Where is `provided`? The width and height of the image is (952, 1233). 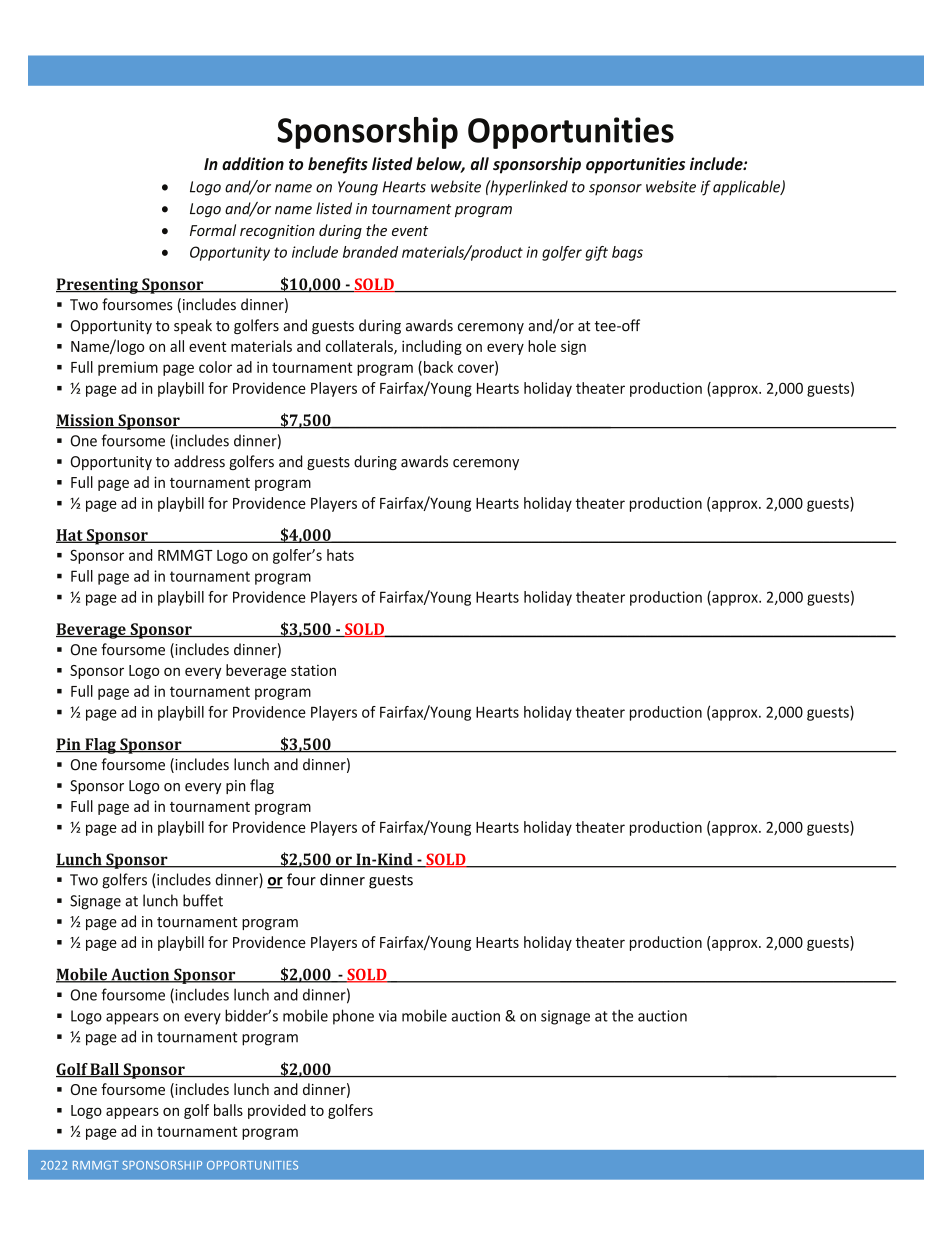 provided is located at coordinates (277, 1111).
